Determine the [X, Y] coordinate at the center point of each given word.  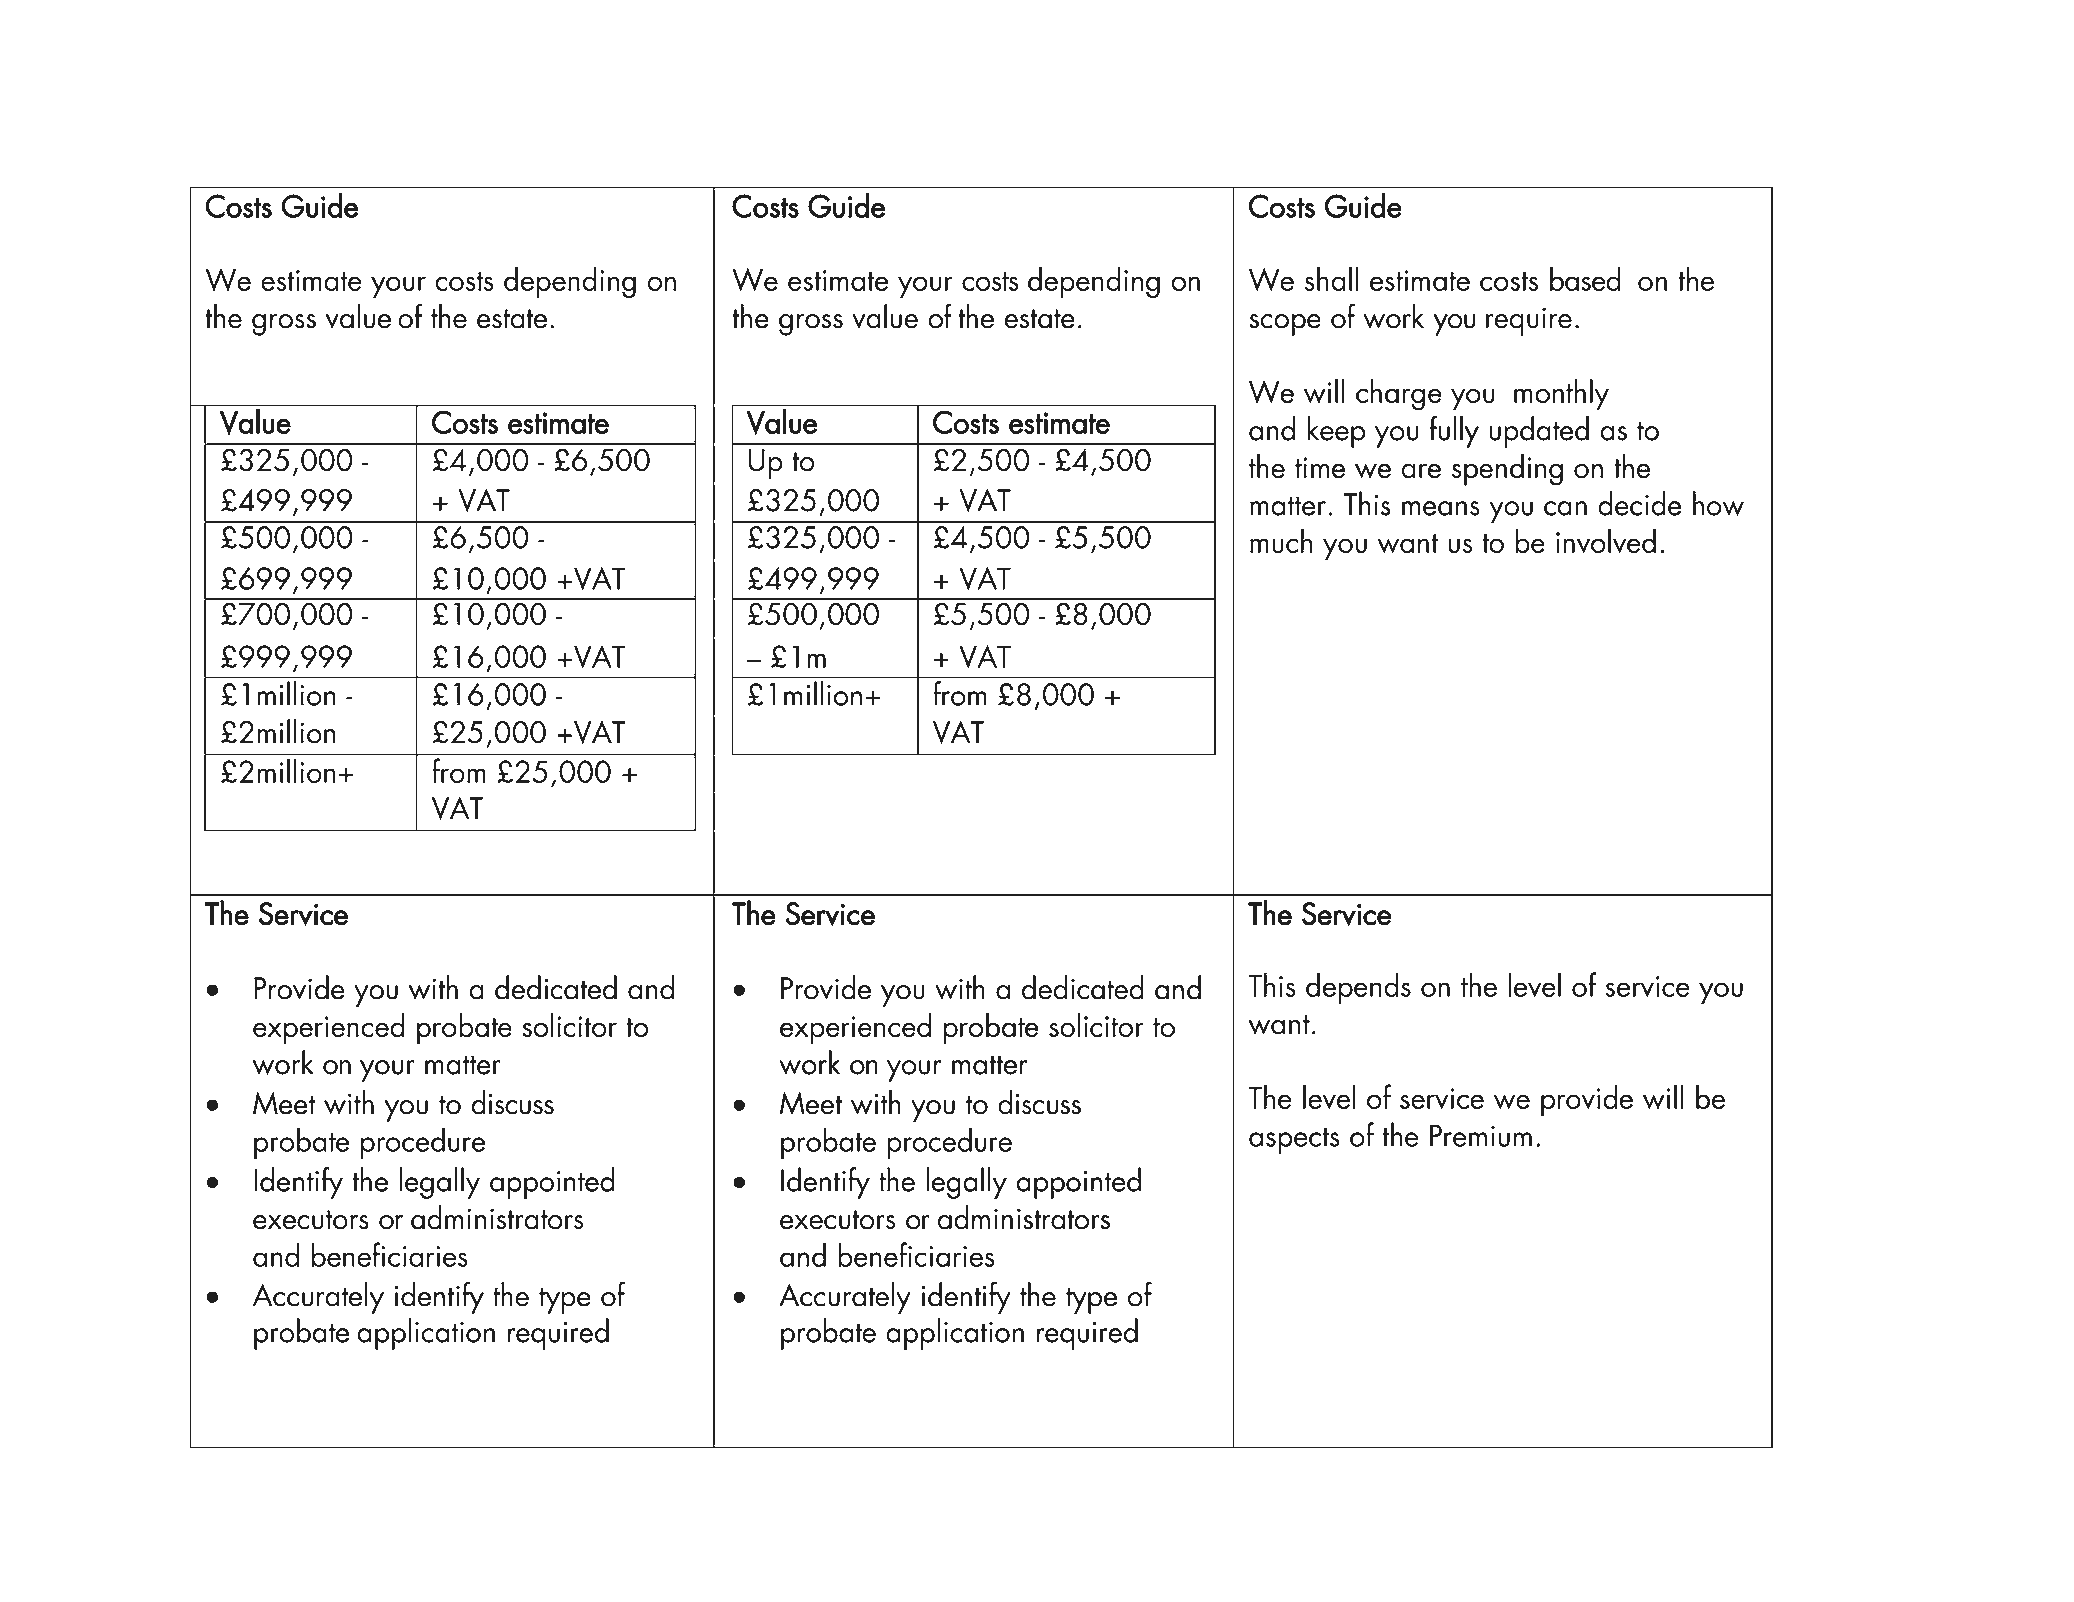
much [1281, 540]
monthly [1561, 395]
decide [1639, 503]
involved [1606, 540]
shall [1331, 278]
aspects [1294, 1141]
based [1585, 278]
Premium [1481, 1135]
